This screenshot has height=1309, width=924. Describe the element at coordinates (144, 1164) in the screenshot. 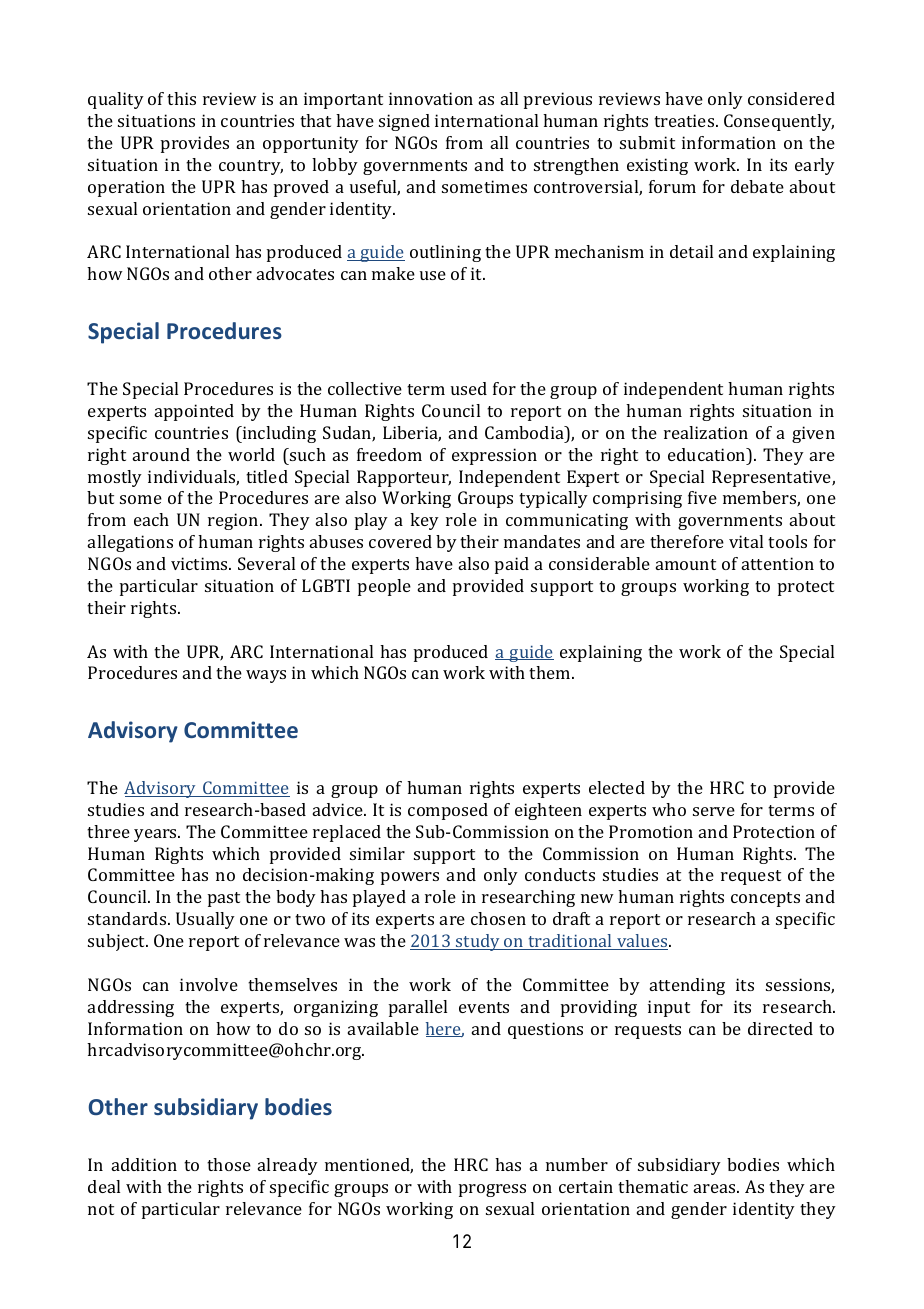

I see `addition` at that location.
